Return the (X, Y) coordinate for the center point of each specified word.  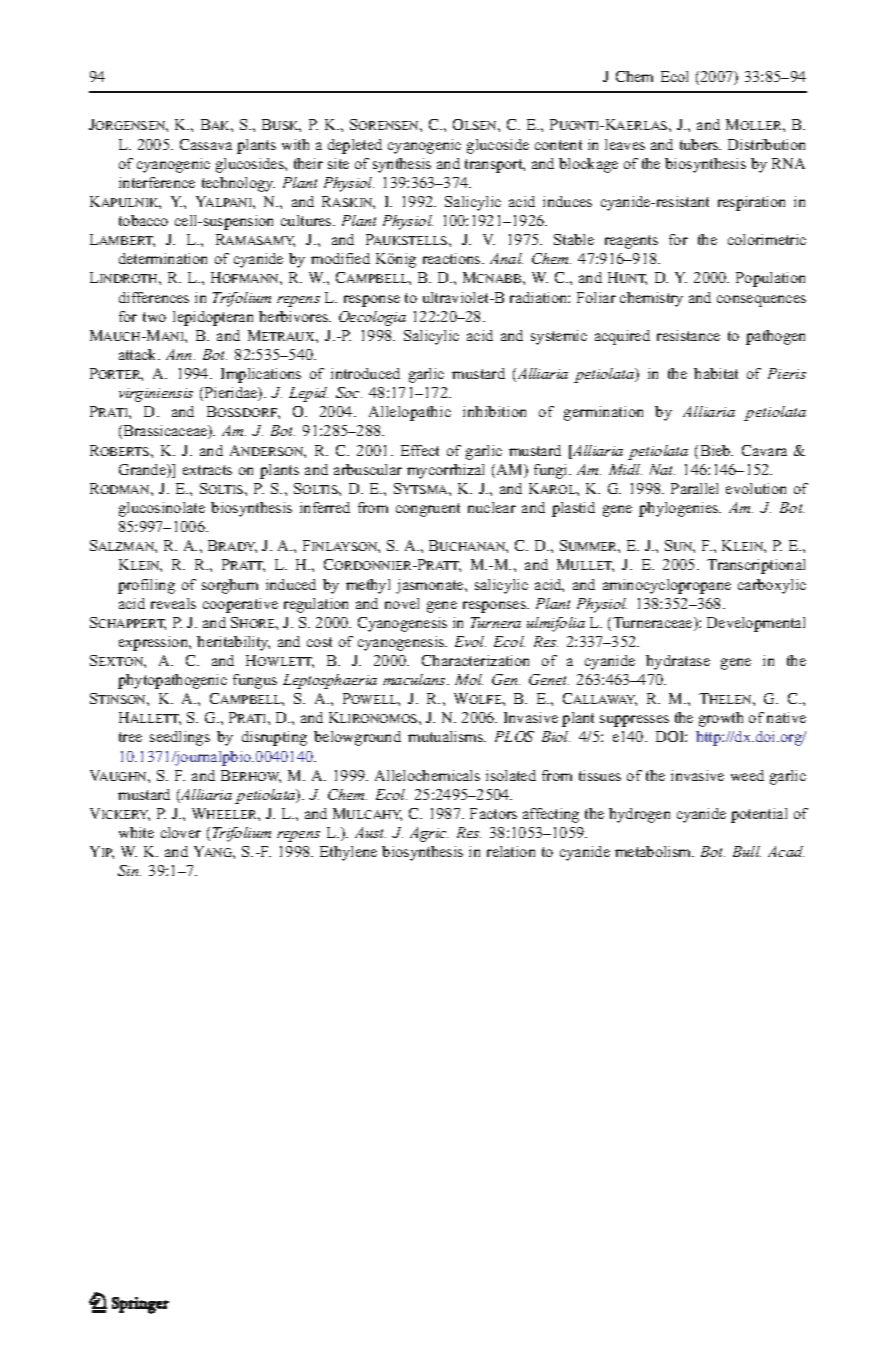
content (558, 145)
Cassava (206, 144)
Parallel (694, 488)
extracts (207, 470)
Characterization (475, 660)
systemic (559, 337)
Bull (747, 851)
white (136, 832)
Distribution (766, 144)
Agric (429, 834)
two (154, 317)
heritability (233, 643)
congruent (428, 510)
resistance (688, 335)
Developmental (756, 624)
